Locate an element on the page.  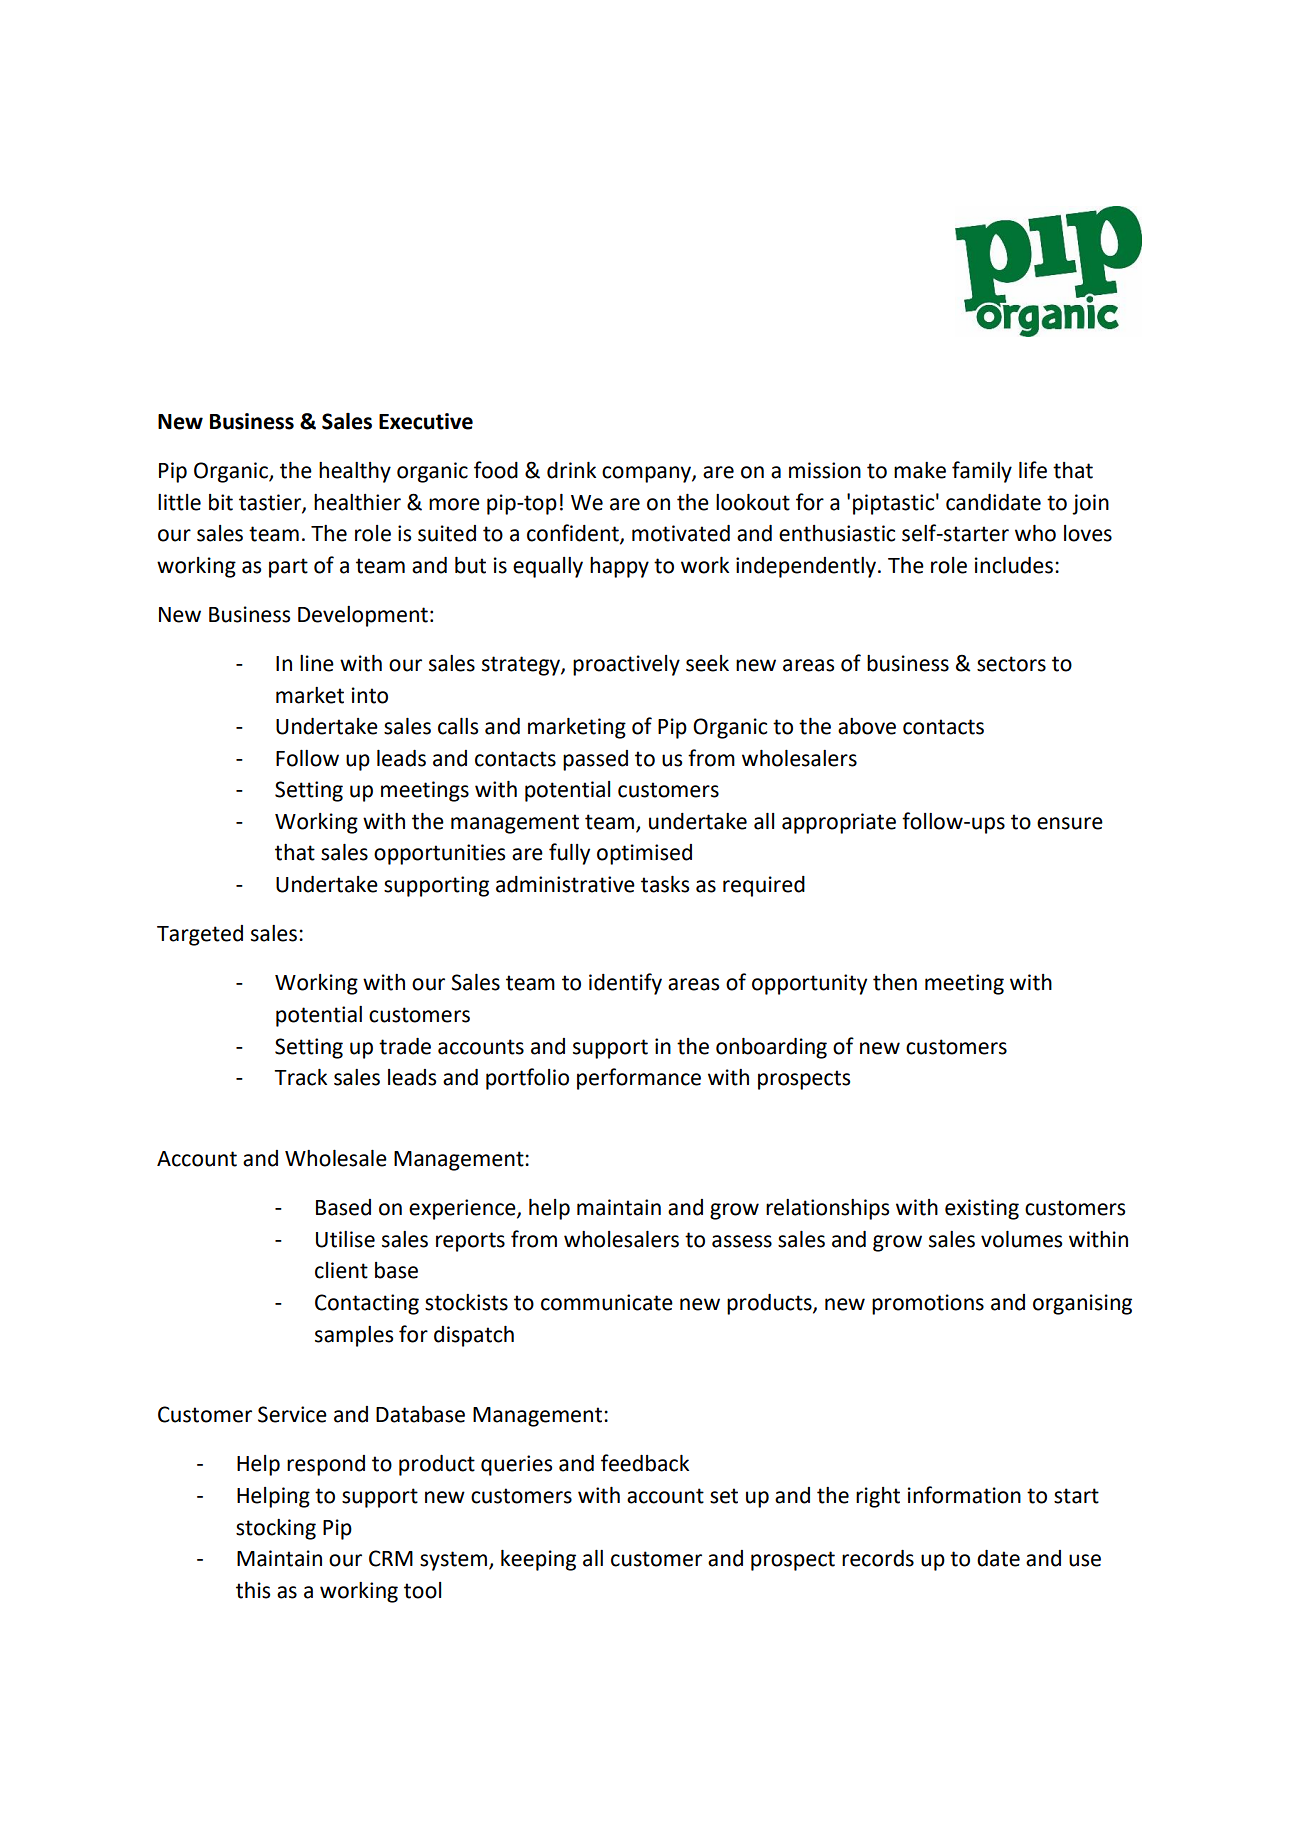
identify is located at coordinates (625, 984).
